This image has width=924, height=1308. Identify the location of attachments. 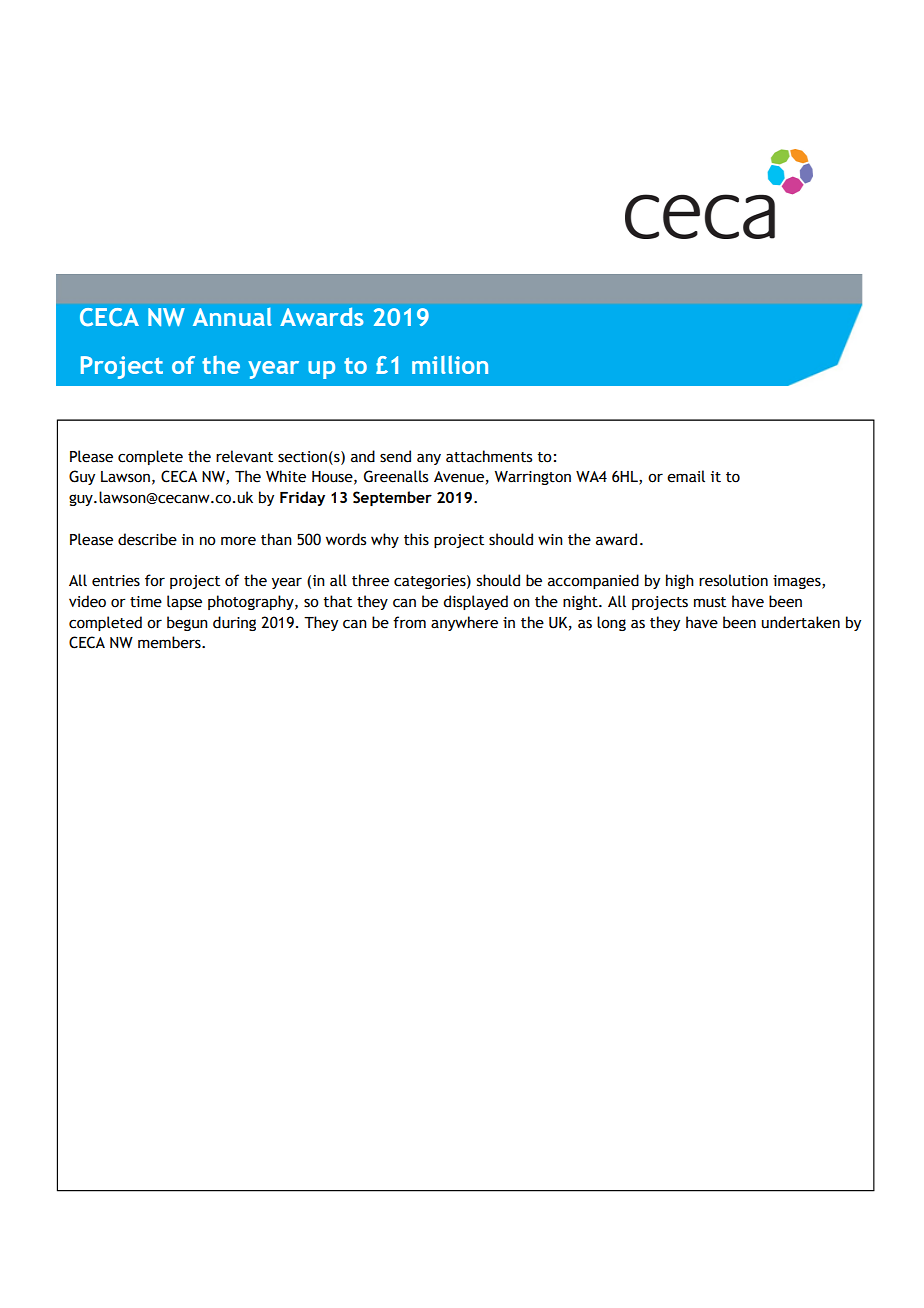
(489, 456).
